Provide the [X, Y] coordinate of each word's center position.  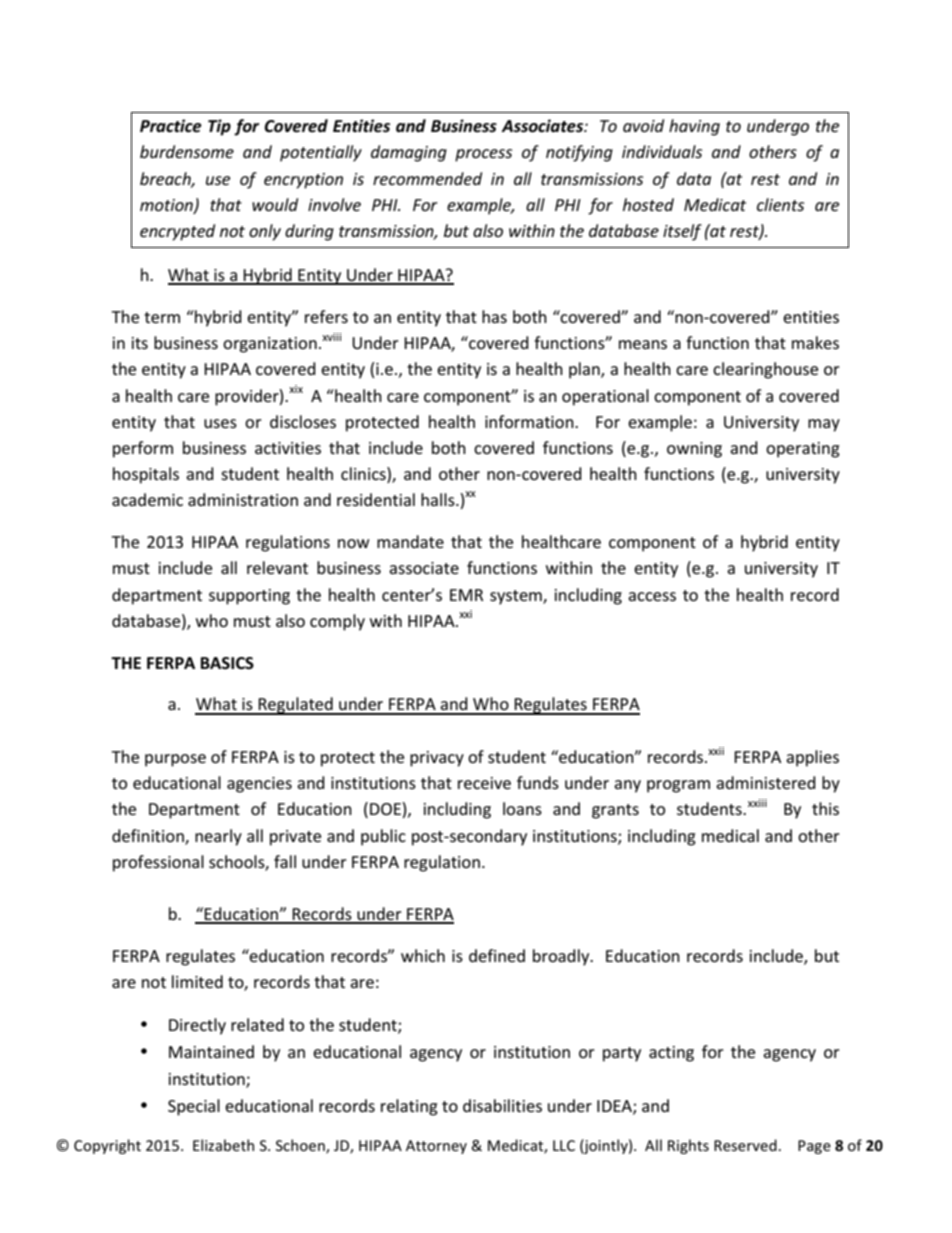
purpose [175, 760]
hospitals [146, 475]
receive [484, 783]
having [694, 127]
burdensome [187, 151]
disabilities [502, 1105]
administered [766, 782]
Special [194, 1107]
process [483, 155]
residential [376, 499]
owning [694, 450]
